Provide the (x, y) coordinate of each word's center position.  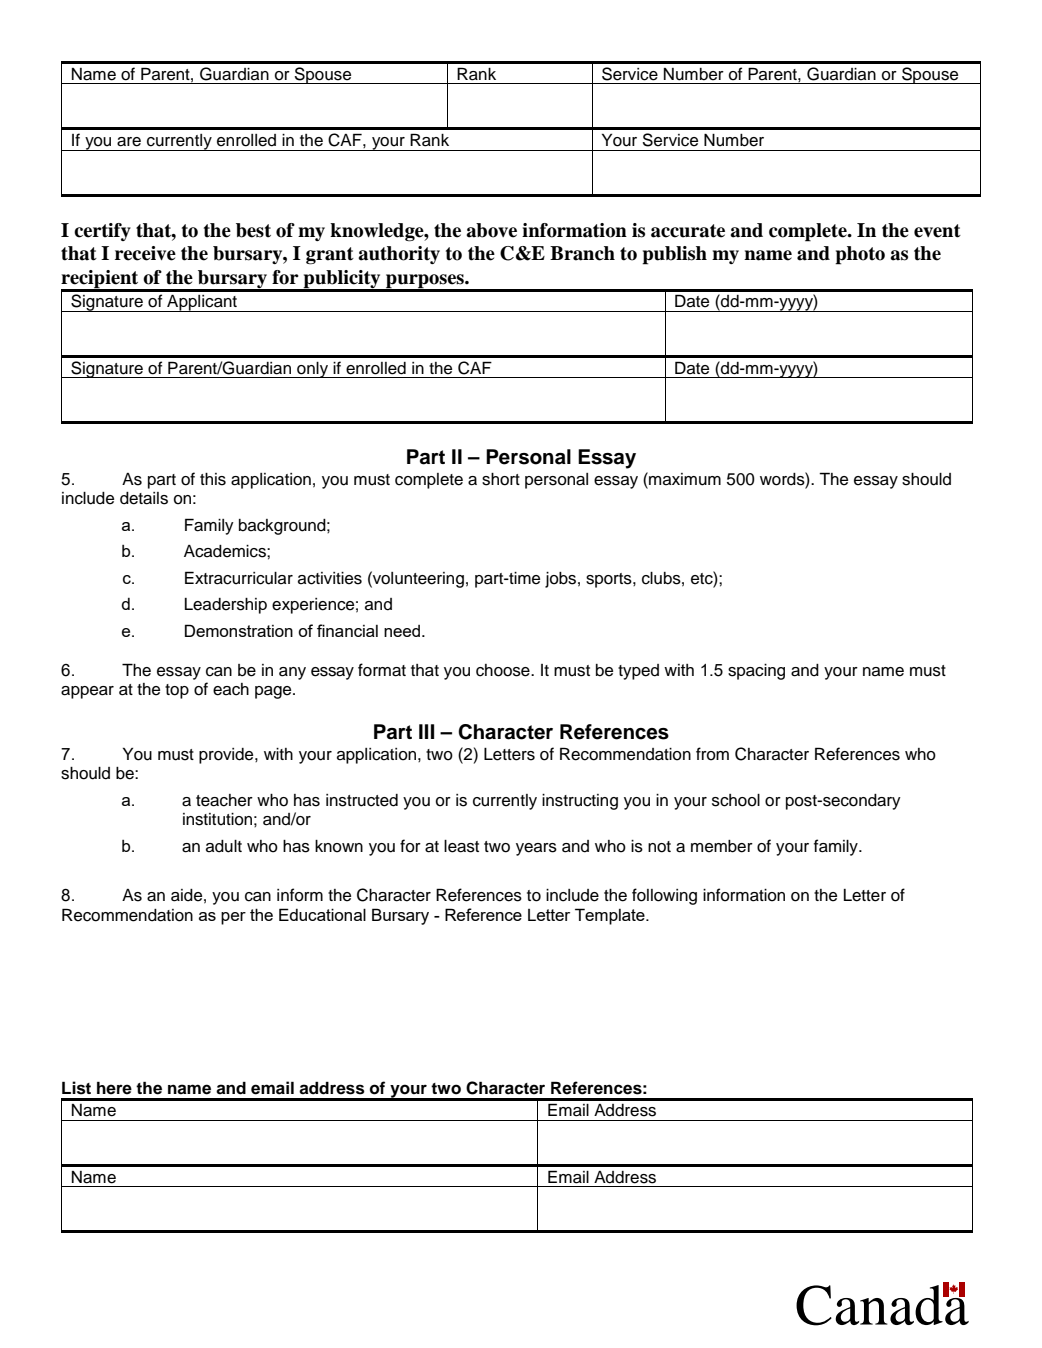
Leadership (226, 606)
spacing (756, 671)
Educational (322, 914)
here (114, 1088)
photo (860, 255)
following (664, 896)
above (491, 230)
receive (145, 253)
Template (611, 916)
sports (610, 580)
